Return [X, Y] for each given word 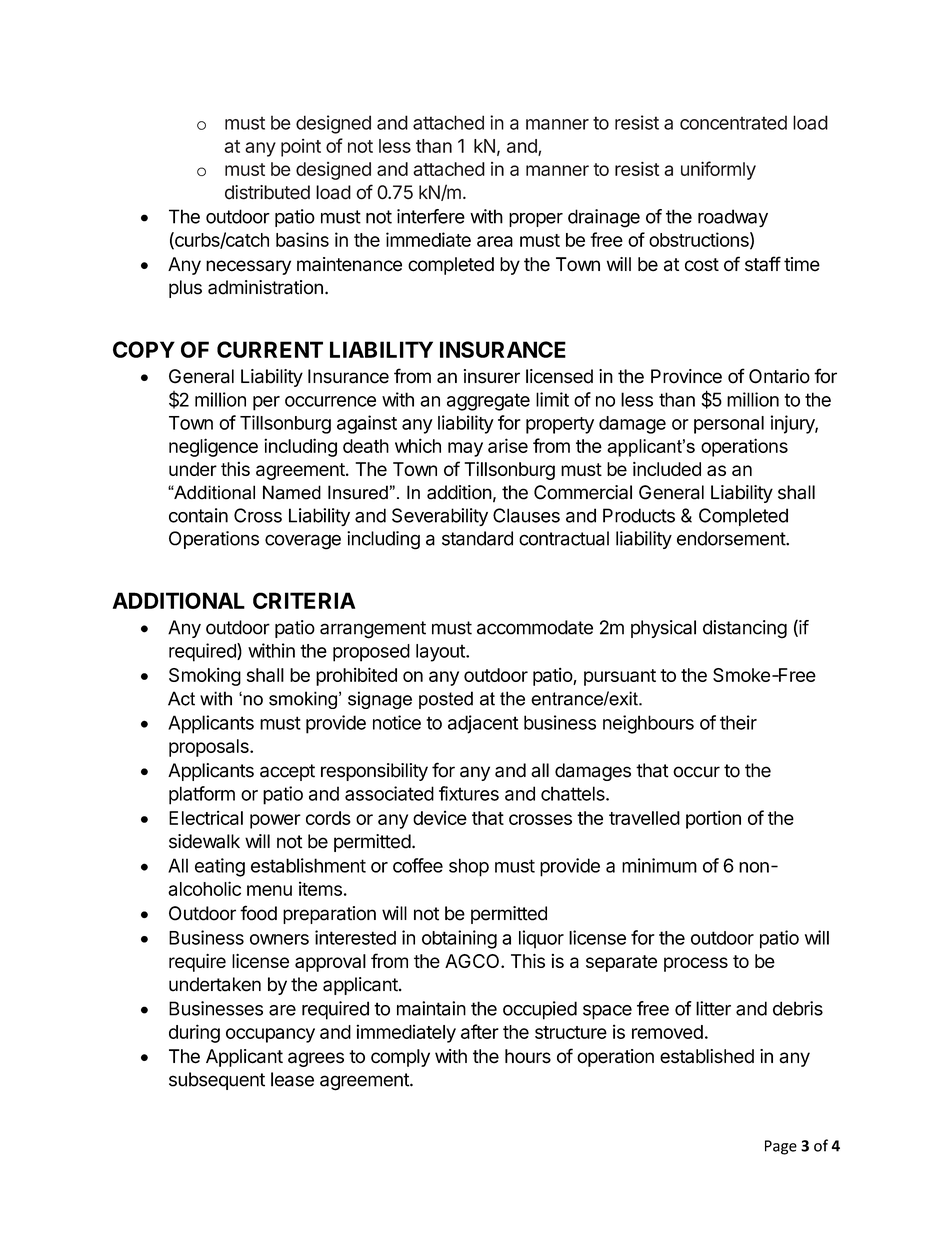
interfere [431, 216]
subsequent [217, 1081]
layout [441, 653]
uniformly [718, 170]
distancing [745, 629]
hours [528, 1056]
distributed [267, 192]
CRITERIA [304, 600]
